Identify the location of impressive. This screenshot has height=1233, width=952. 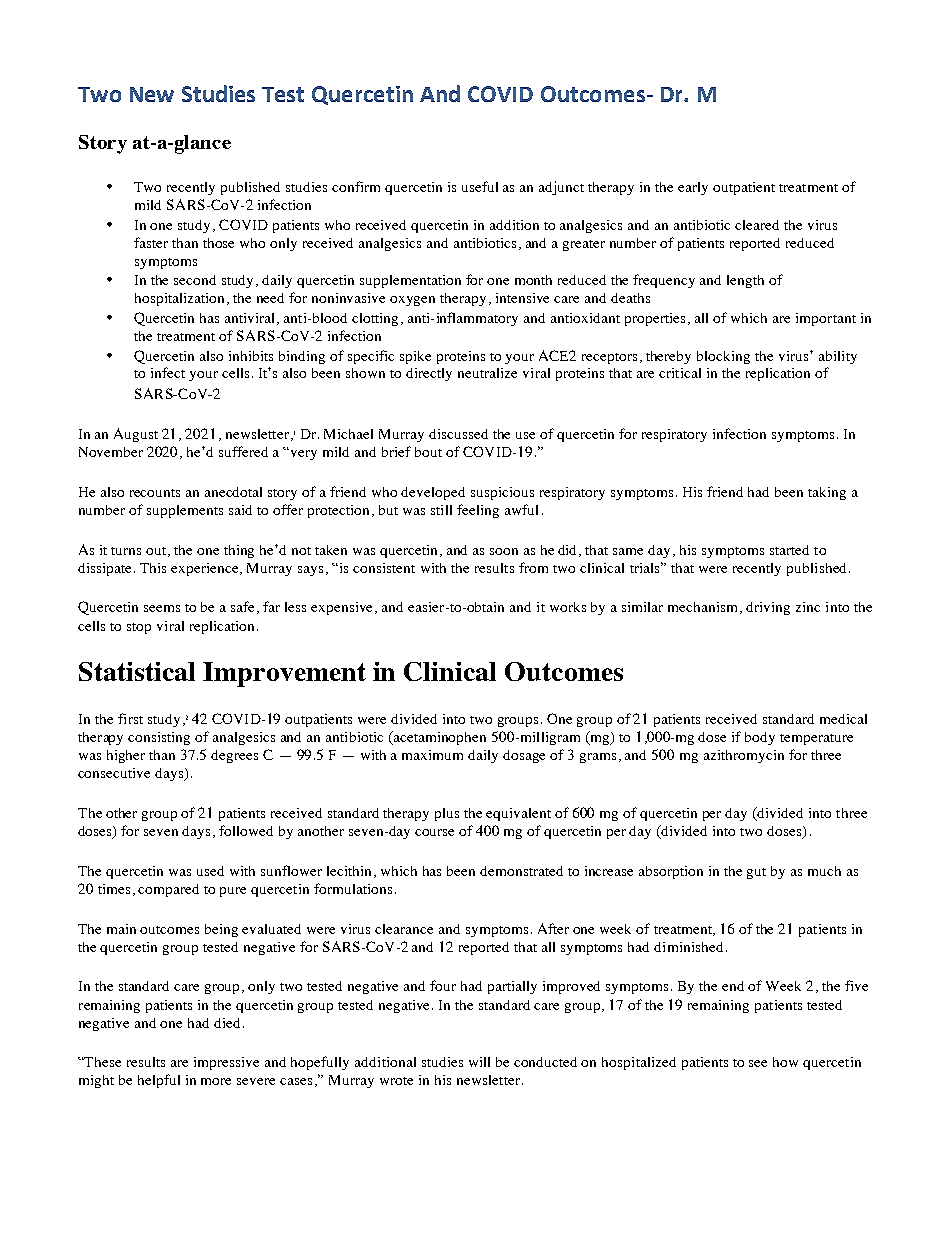
(226, 1063).
